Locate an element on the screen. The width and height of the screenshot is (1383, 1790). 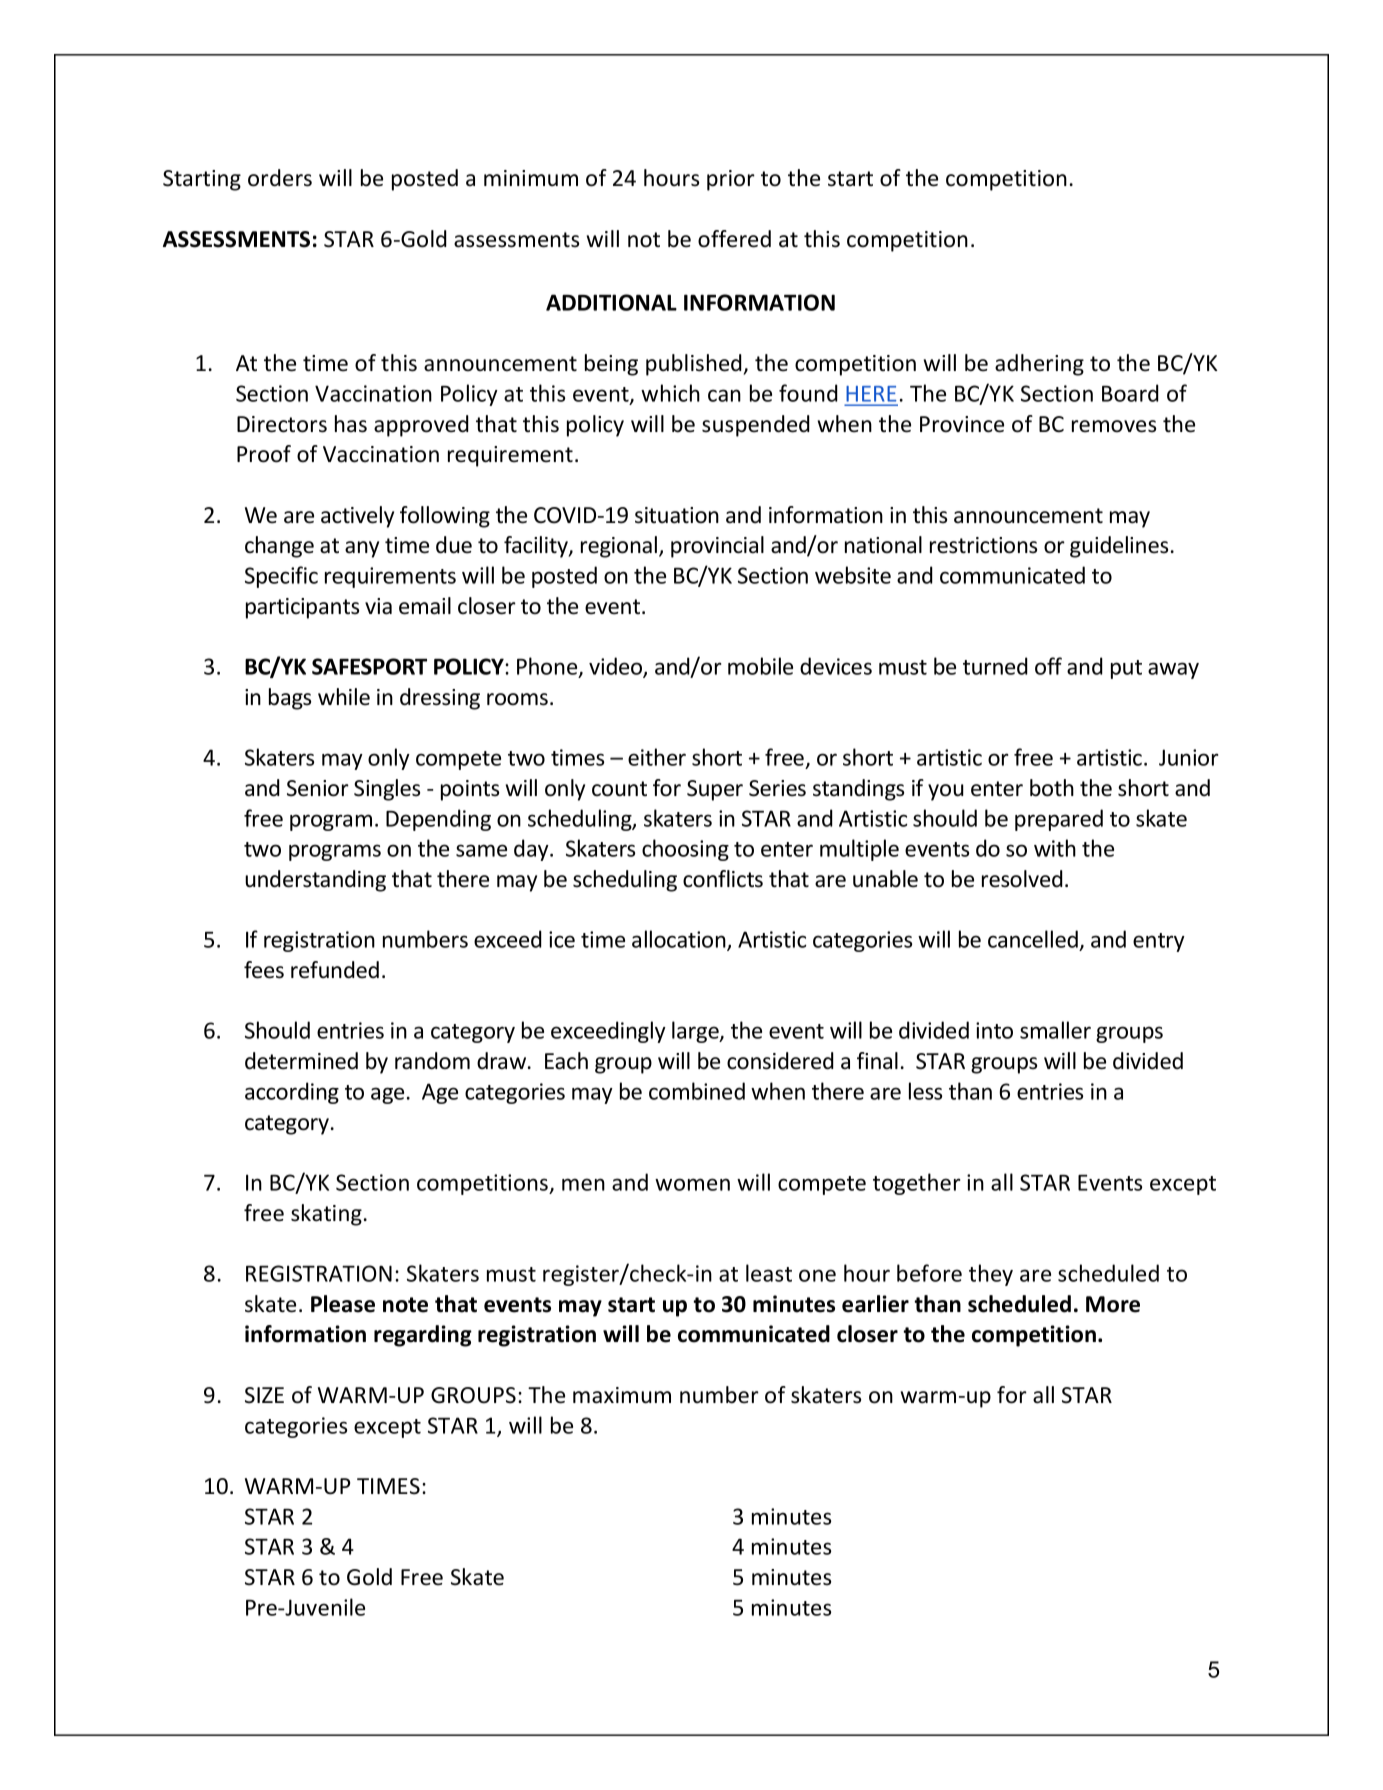
adhering is located at coordinates (1039, 365).
